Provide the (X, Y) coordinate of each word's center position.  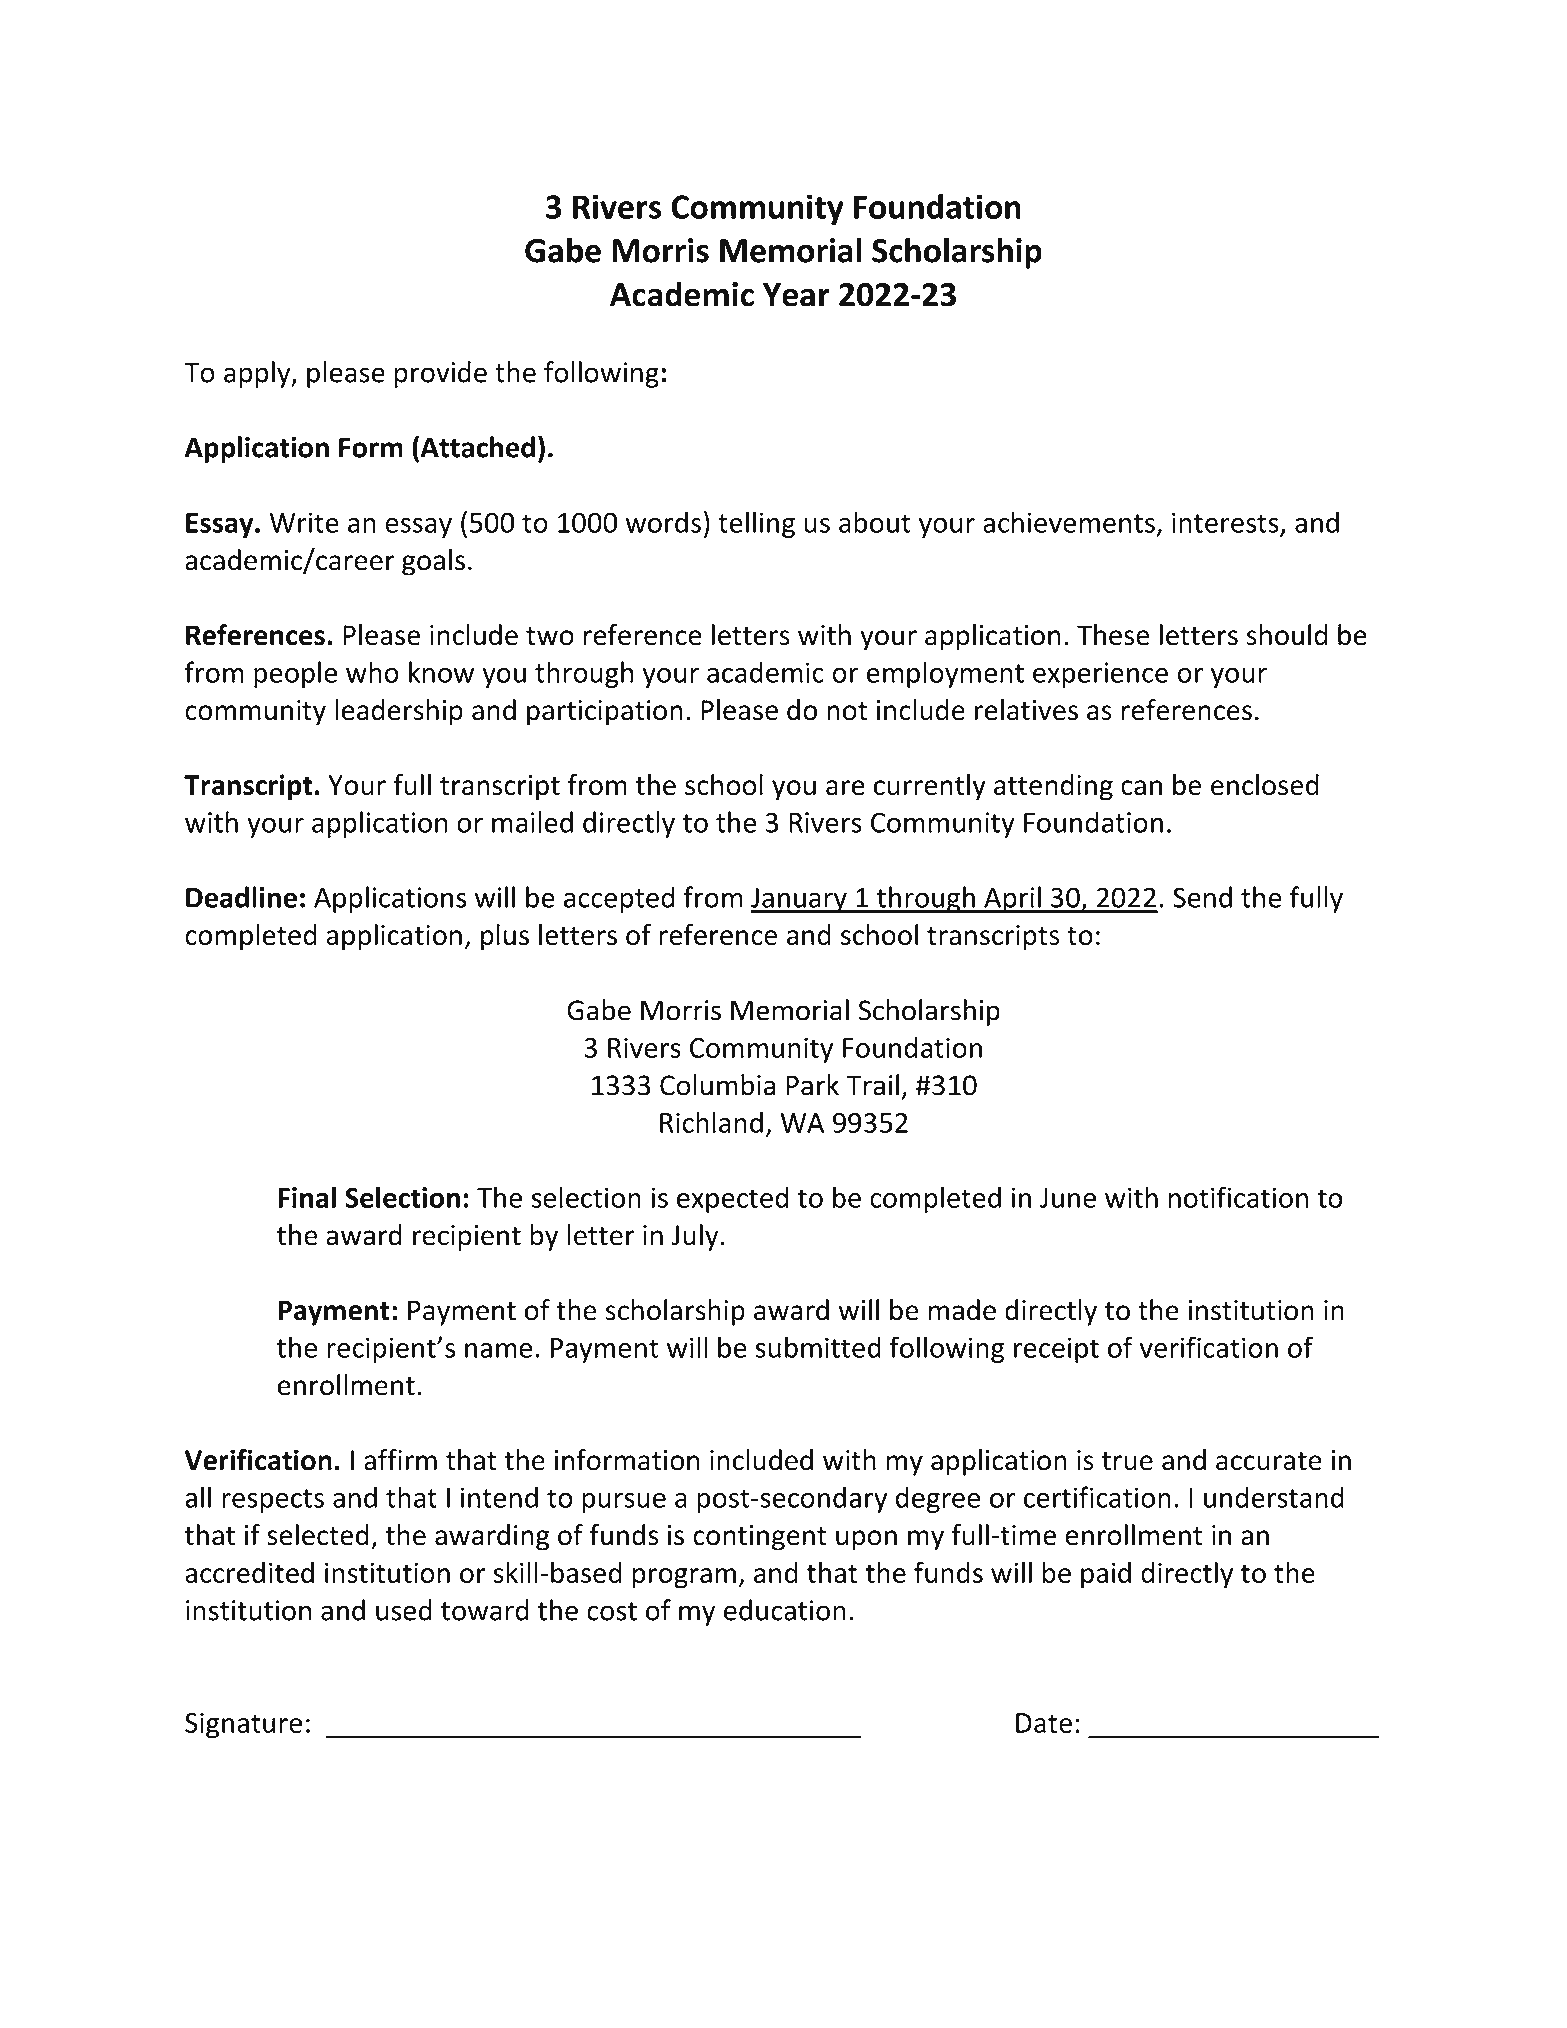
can (1141, 788)
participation (605, 713)
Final (307, 1197)
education (785, 1610)
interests (1225, 522)
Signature (243, 1725)
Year (796, 295)
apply (258, 374)
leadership (399, 712)
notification (1238, 1197)
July (694, 1237)
